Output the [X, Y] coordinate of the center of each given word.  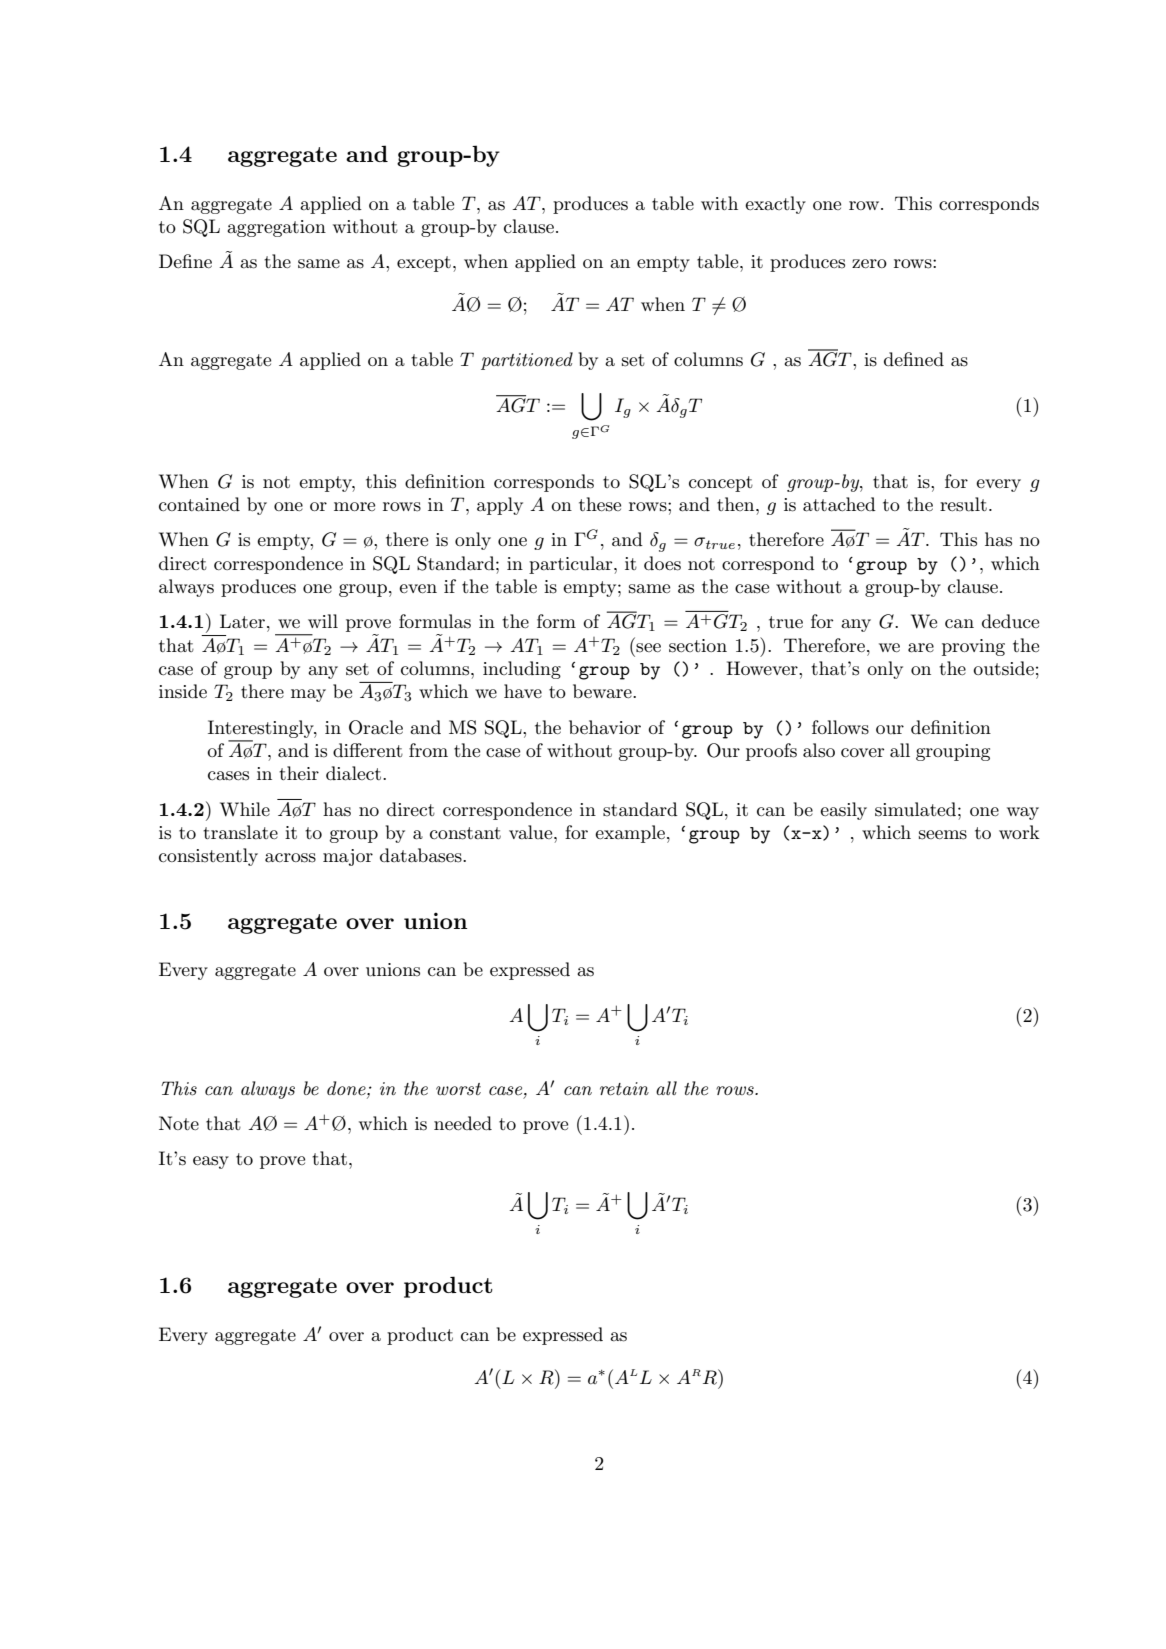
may [308, 695]
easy [211, 1162]
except [424, 264]
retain [624, 1089]
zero [869, 263]
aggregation [276, 228]
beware [603, 691]
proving [973, 647]
